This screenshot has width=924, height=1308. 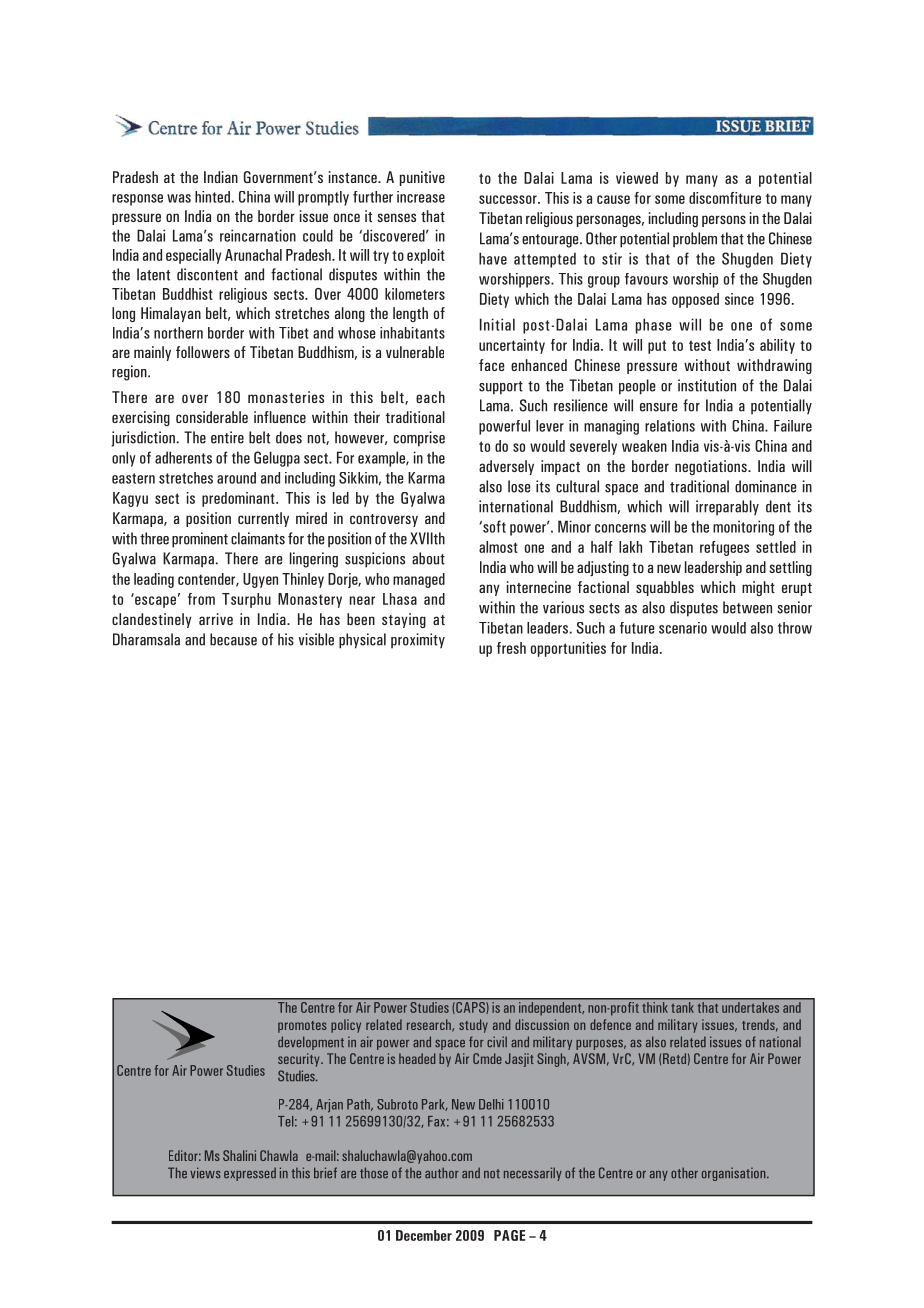 I want to click on scenario, so click(x=683, y=628).
